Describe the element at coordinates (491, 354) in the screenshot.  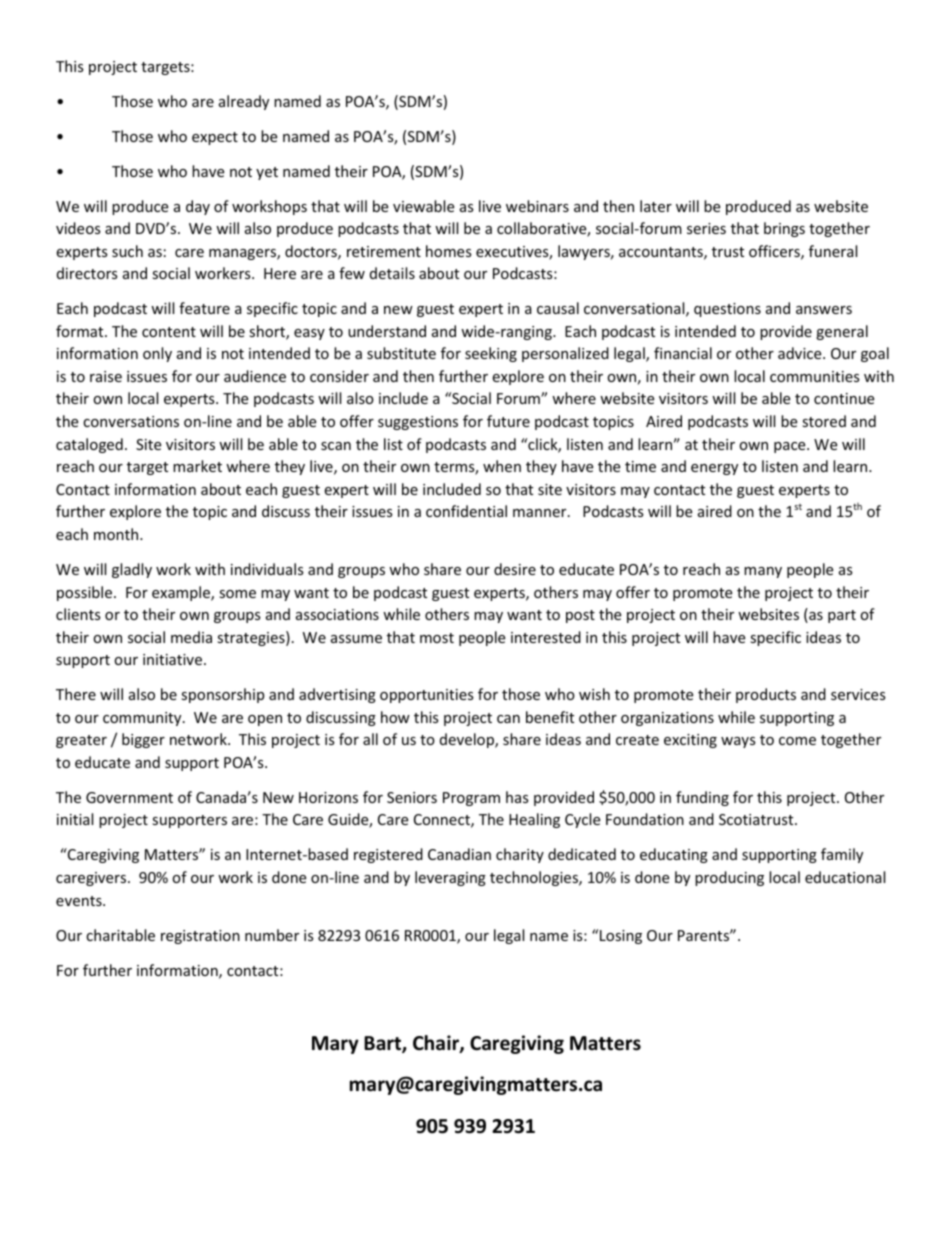
I see `seeking` at that location.
